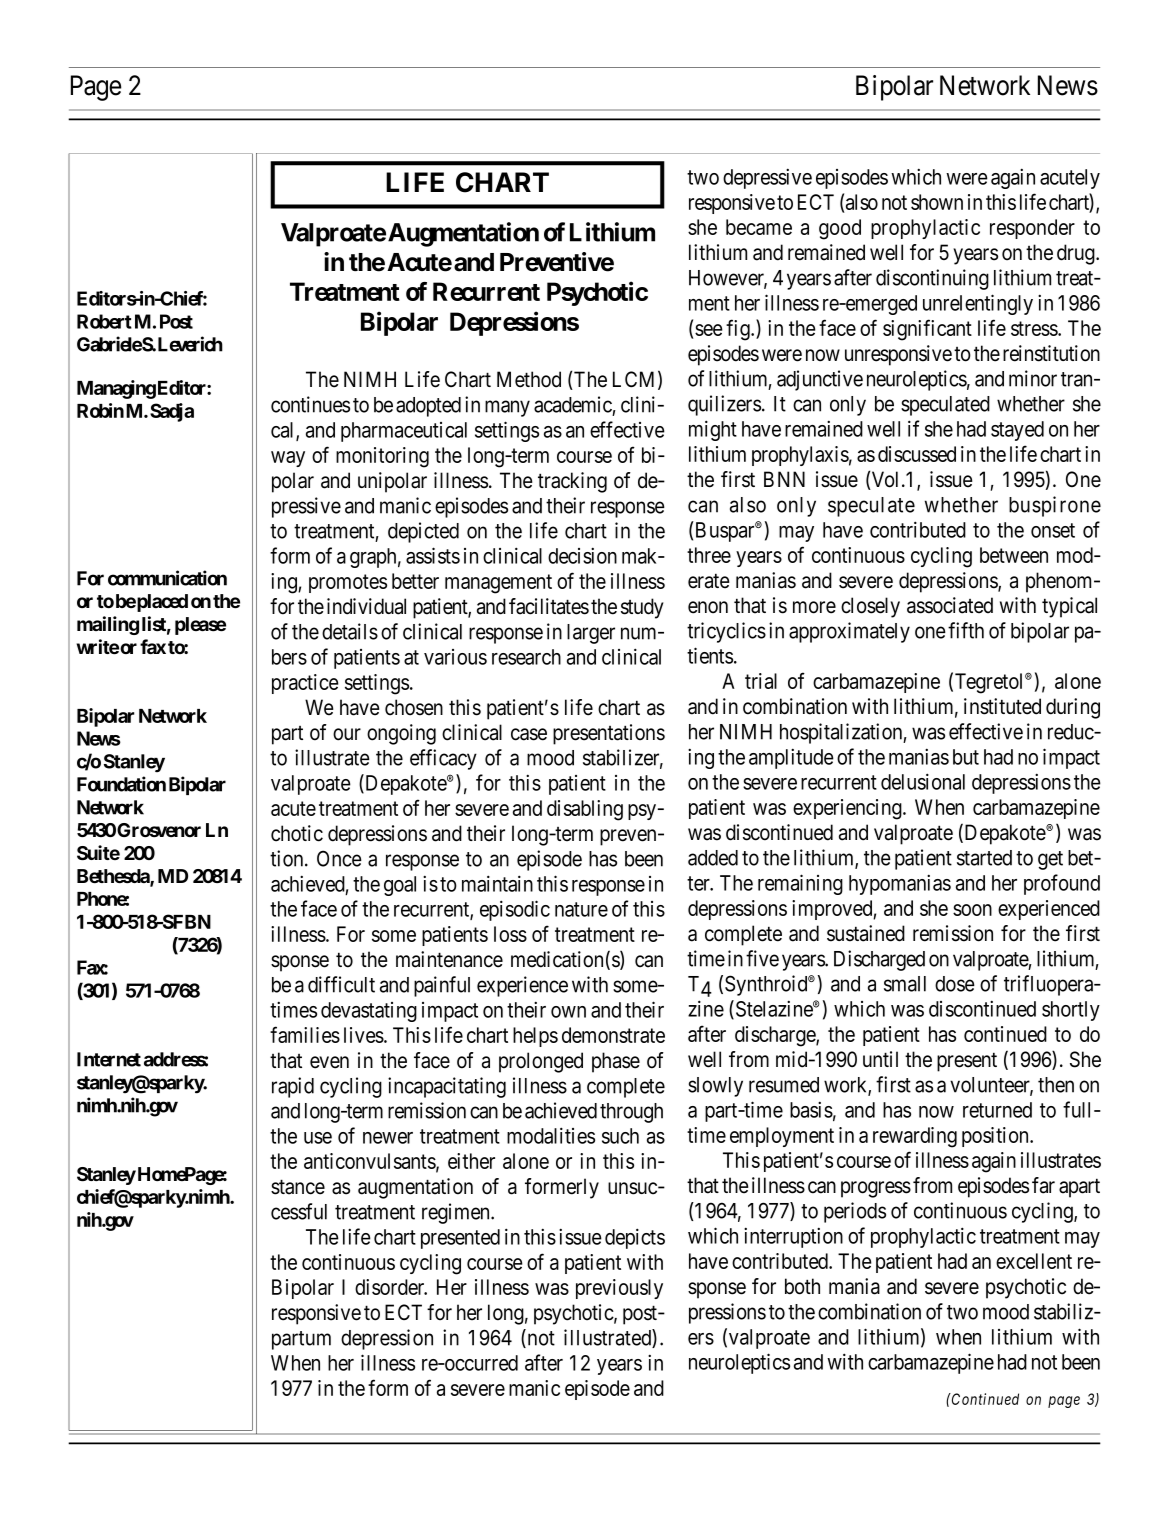  I want to click on shown, so click(937, 202).
